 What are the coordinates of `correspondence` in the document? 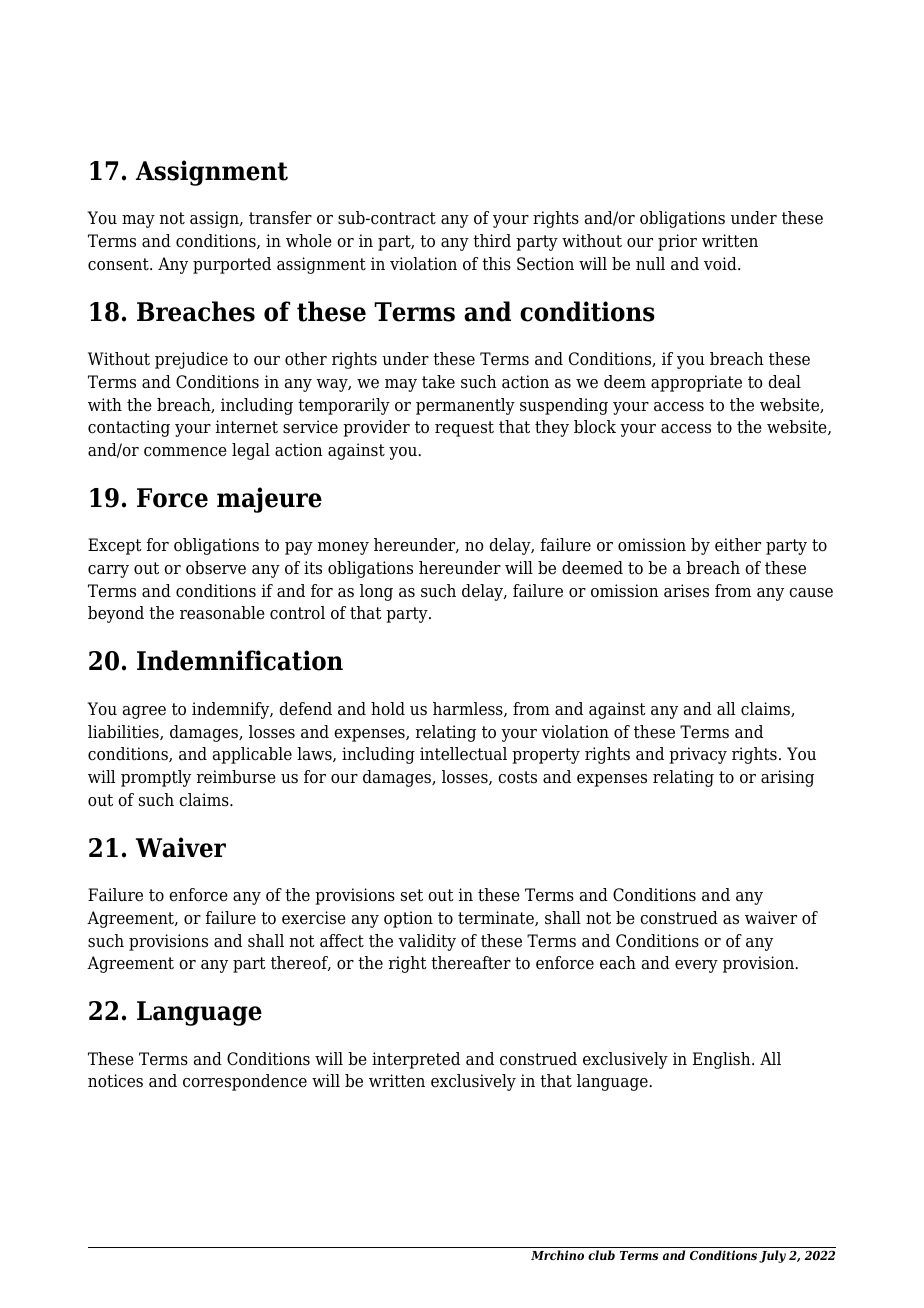 It's located at (245, 1082).
